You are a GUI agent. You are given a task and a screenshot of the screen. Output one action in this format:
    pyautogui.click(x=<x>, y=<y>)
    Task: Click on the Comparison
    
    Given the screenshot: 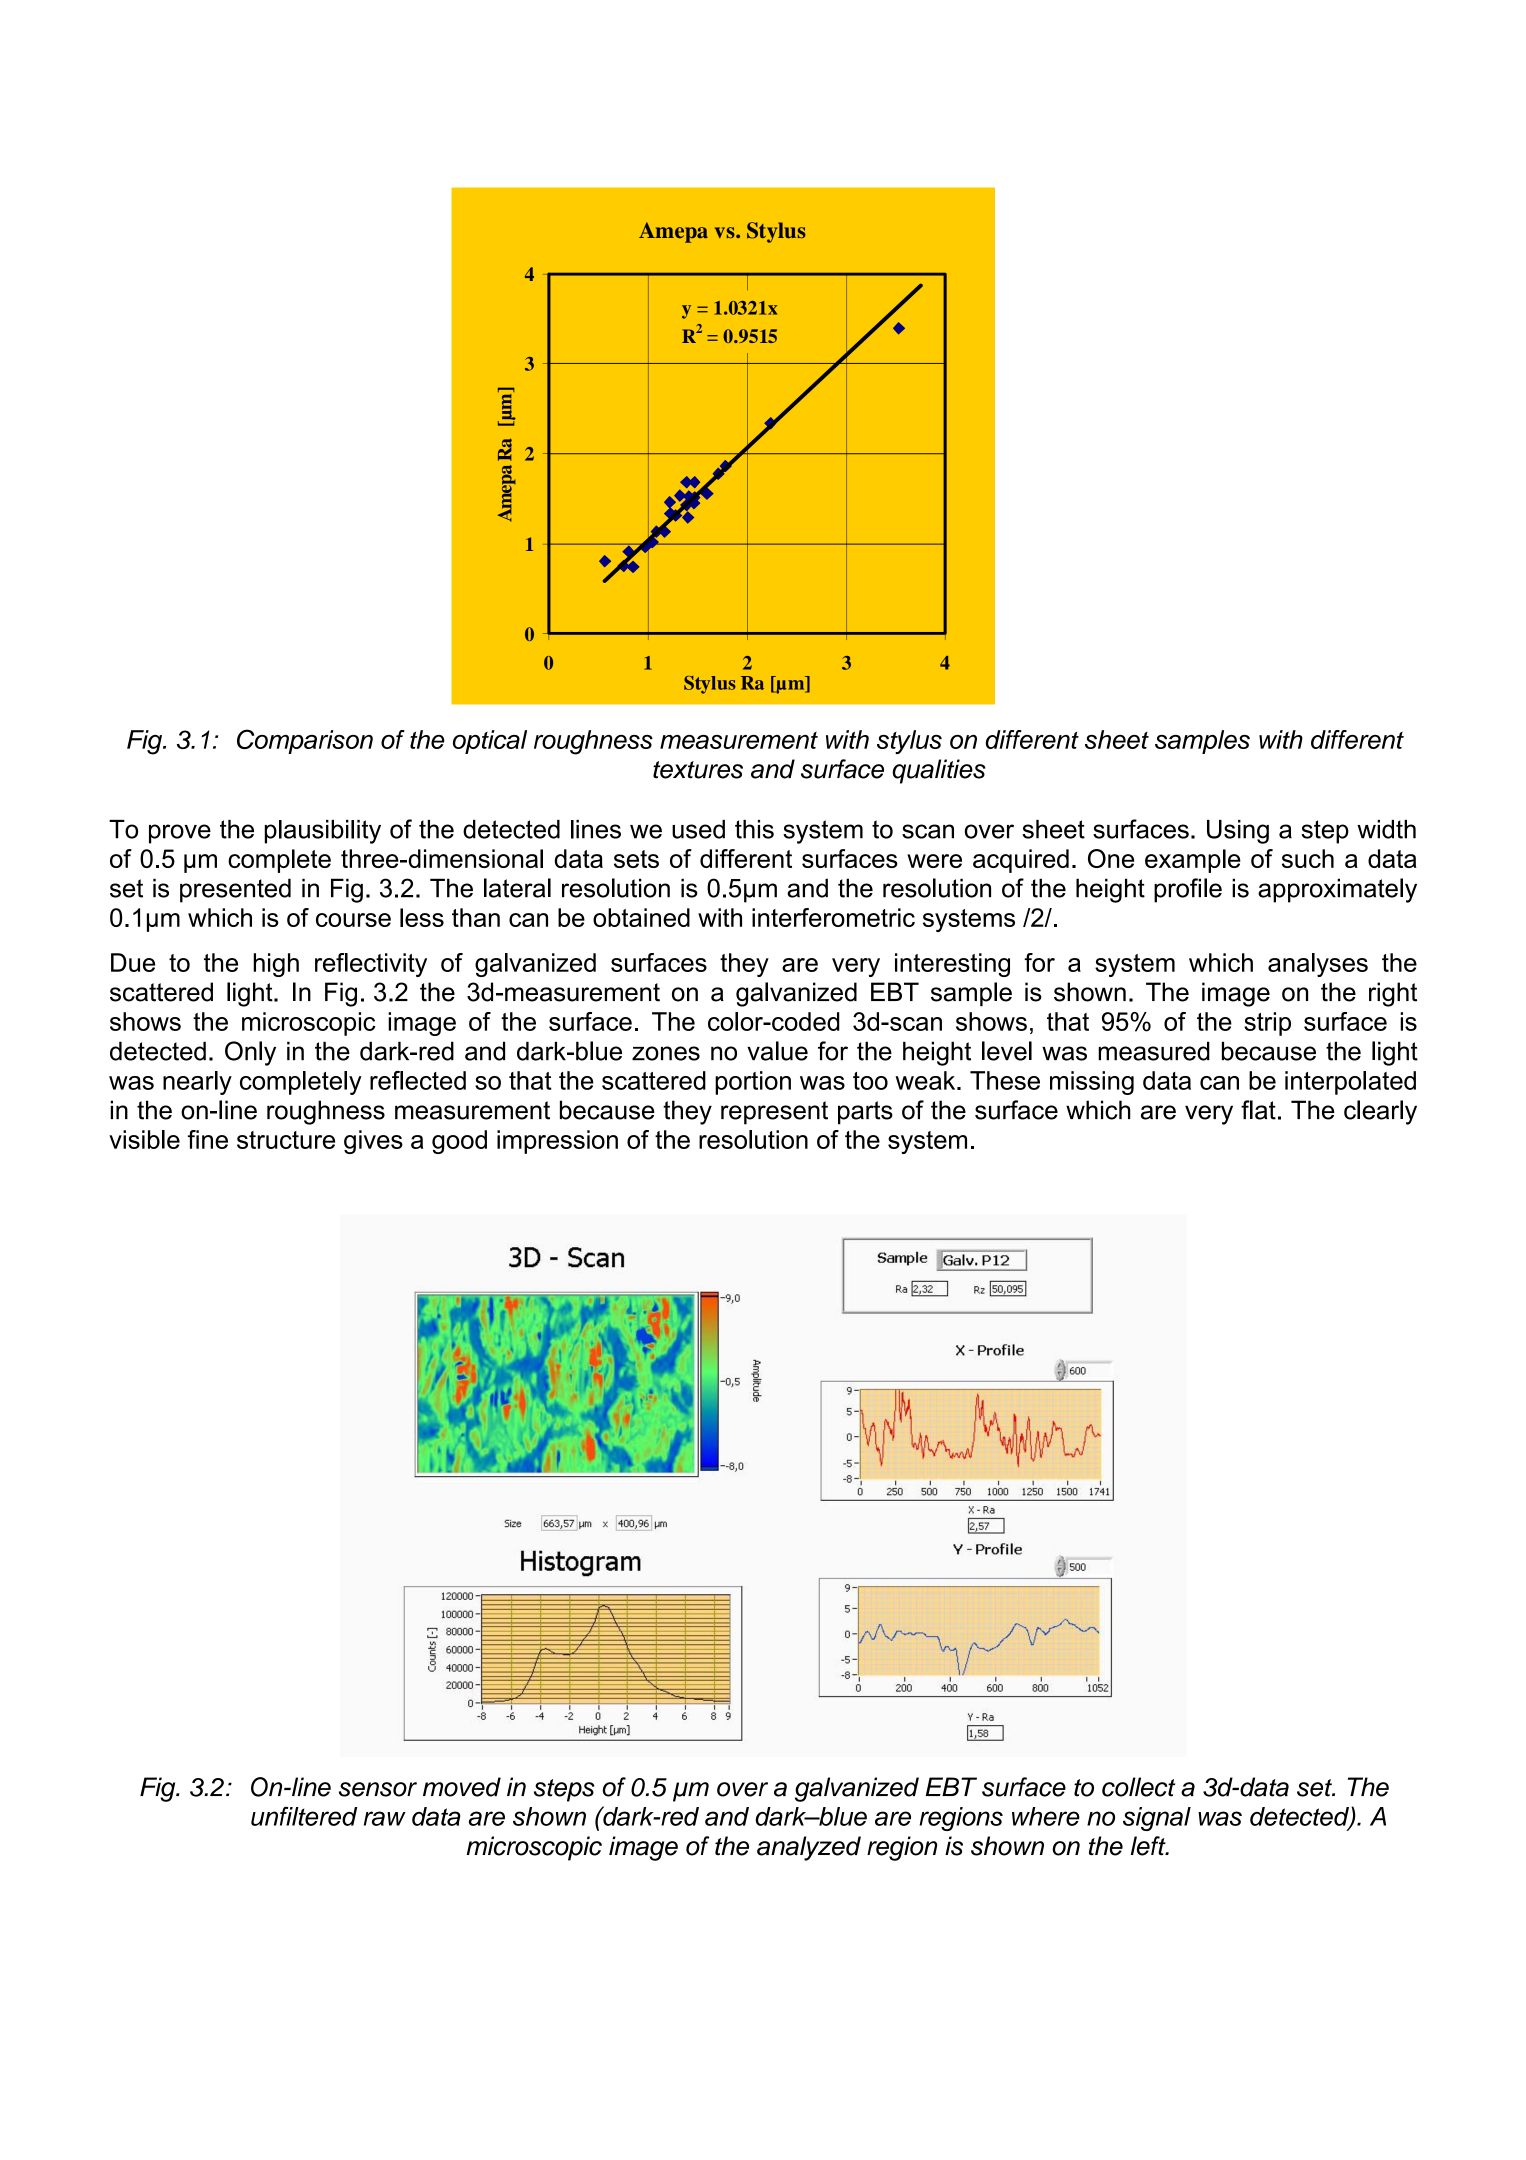 What is the action you would take?
    pyautogui.click(x=305, y=741)
